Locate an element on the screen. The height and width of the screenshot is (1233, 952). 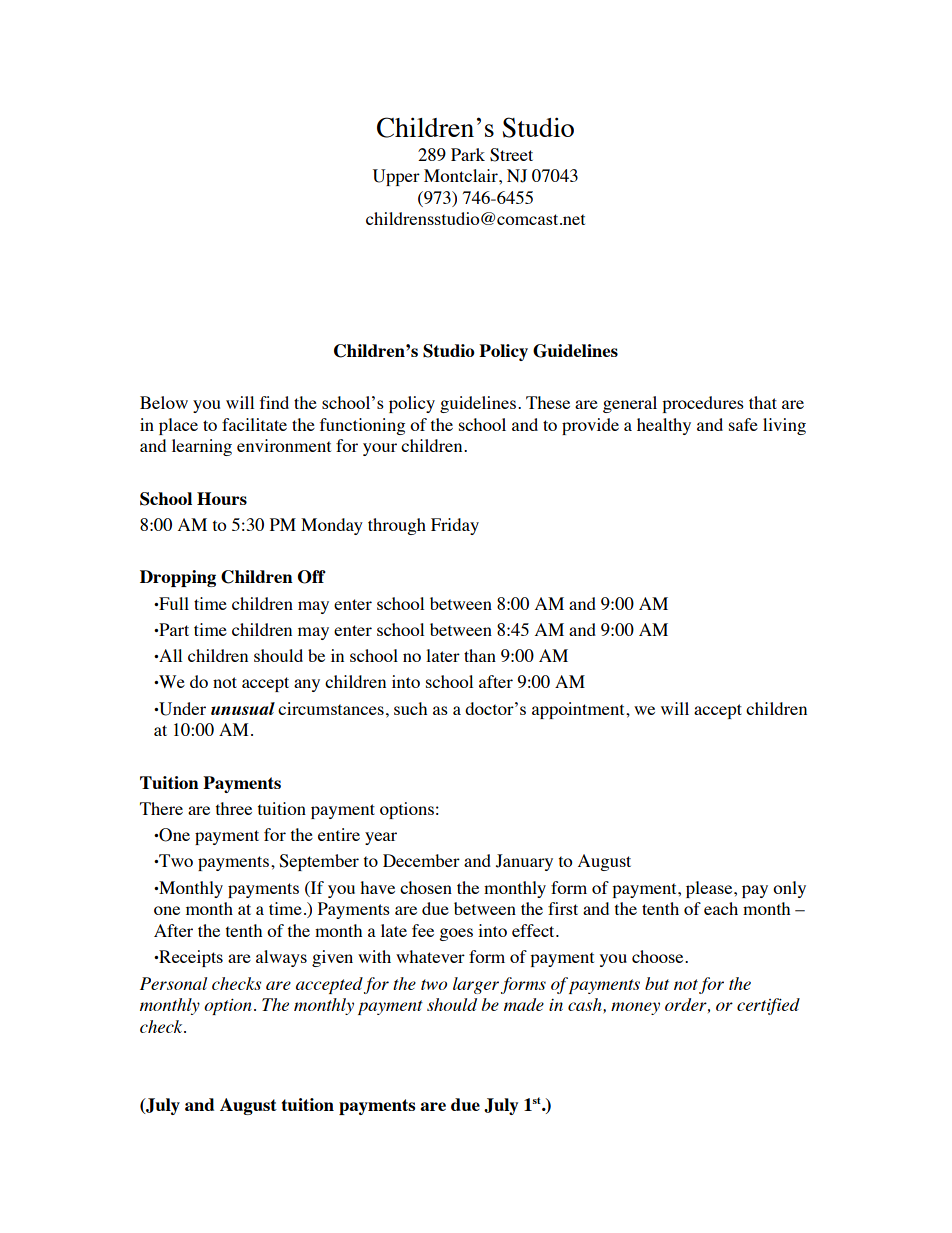
January is located at coordinates (524, 862).
